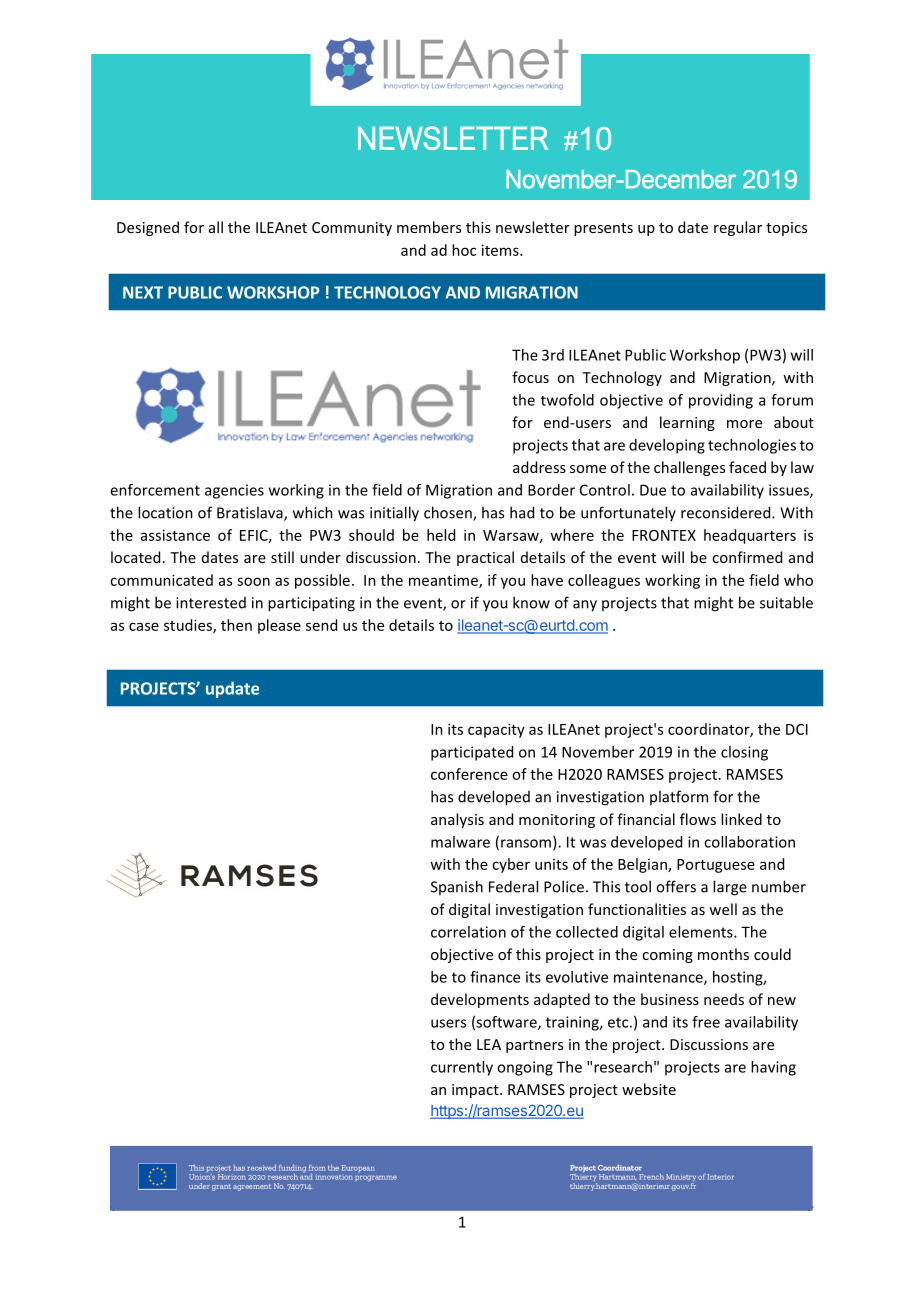  Describe the element at coordinates (148, 228) in the image. I see `Designed` at that location.
